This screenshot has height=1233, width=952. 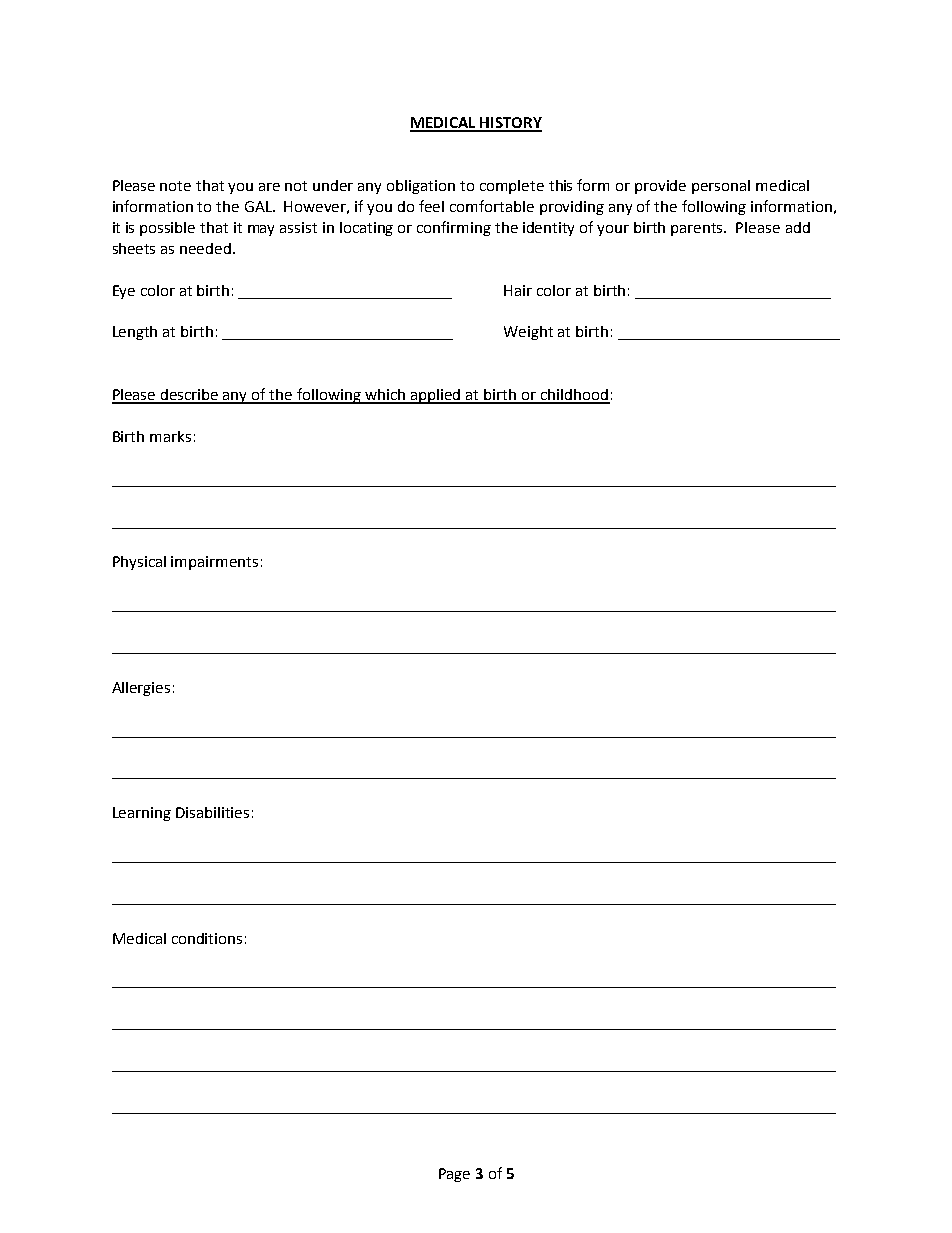 I want to click on Physical, so click(x=139, y=563).
